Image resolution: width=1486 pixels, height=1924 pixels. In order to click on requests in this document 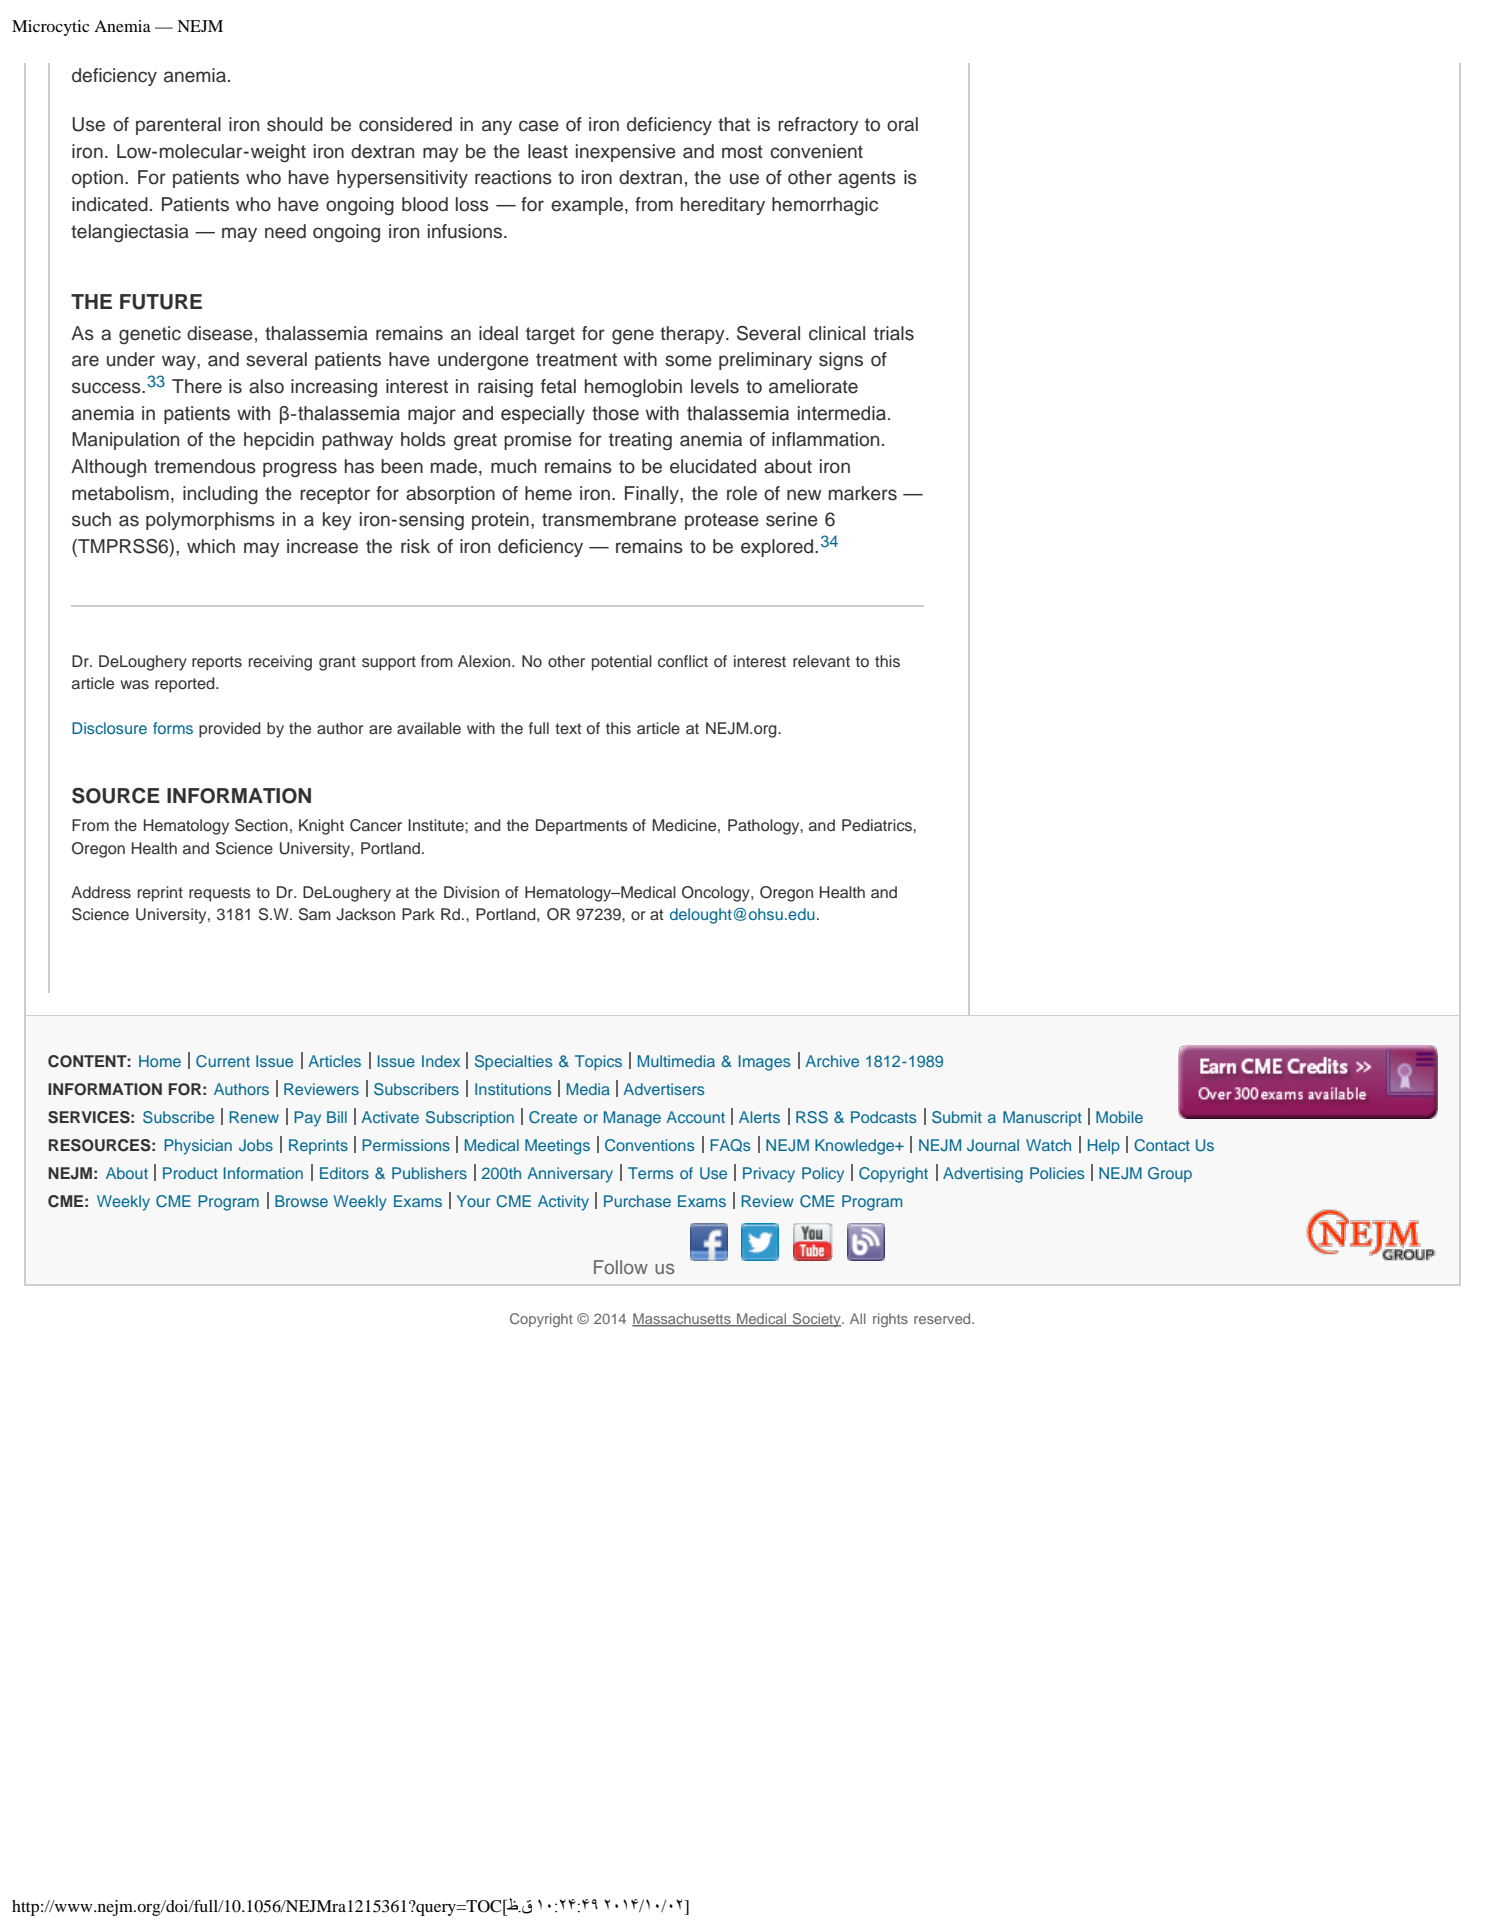, I will do `click(220, 894)`.
